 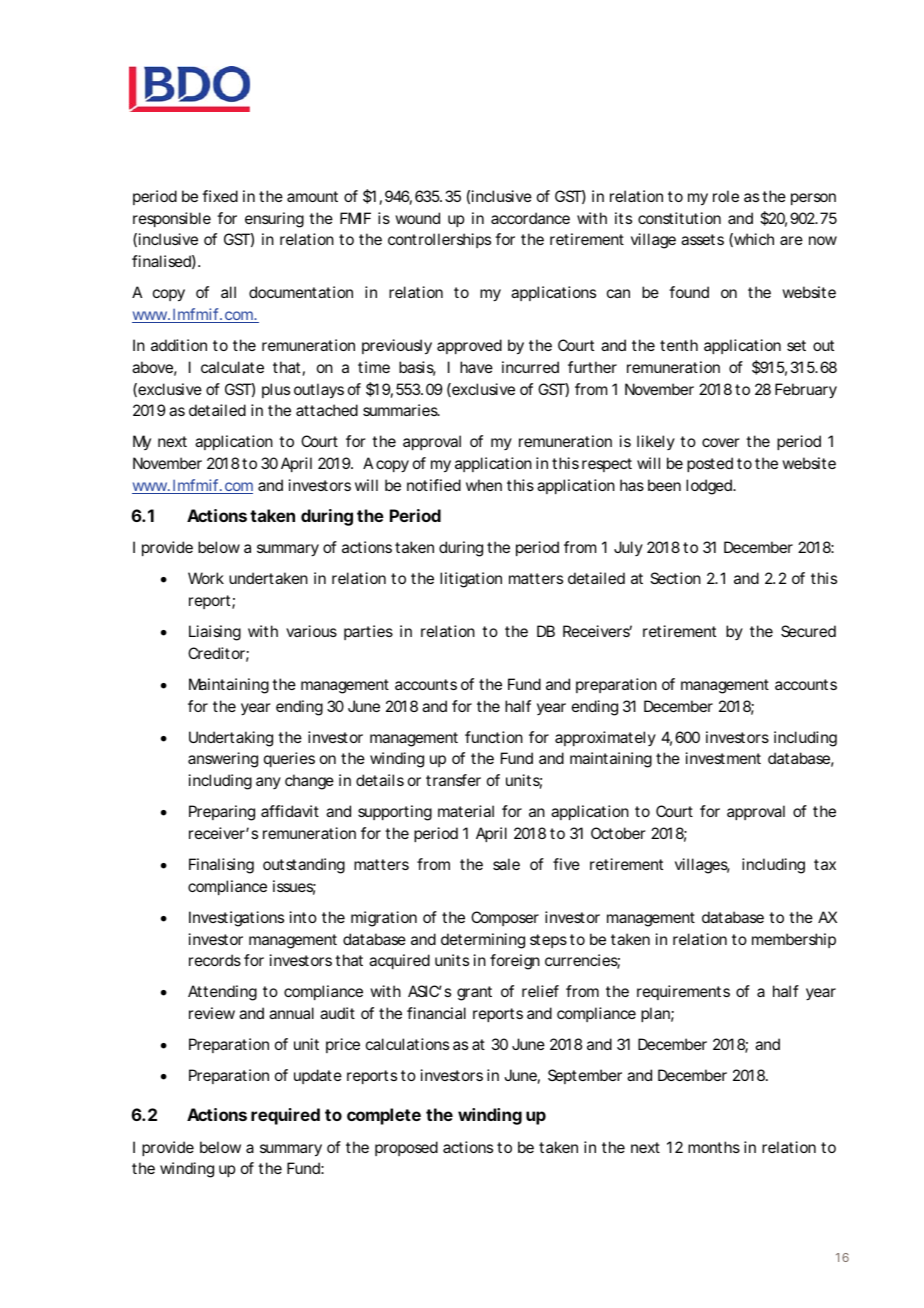 I want to click on material, so click(x=466, y=811).
